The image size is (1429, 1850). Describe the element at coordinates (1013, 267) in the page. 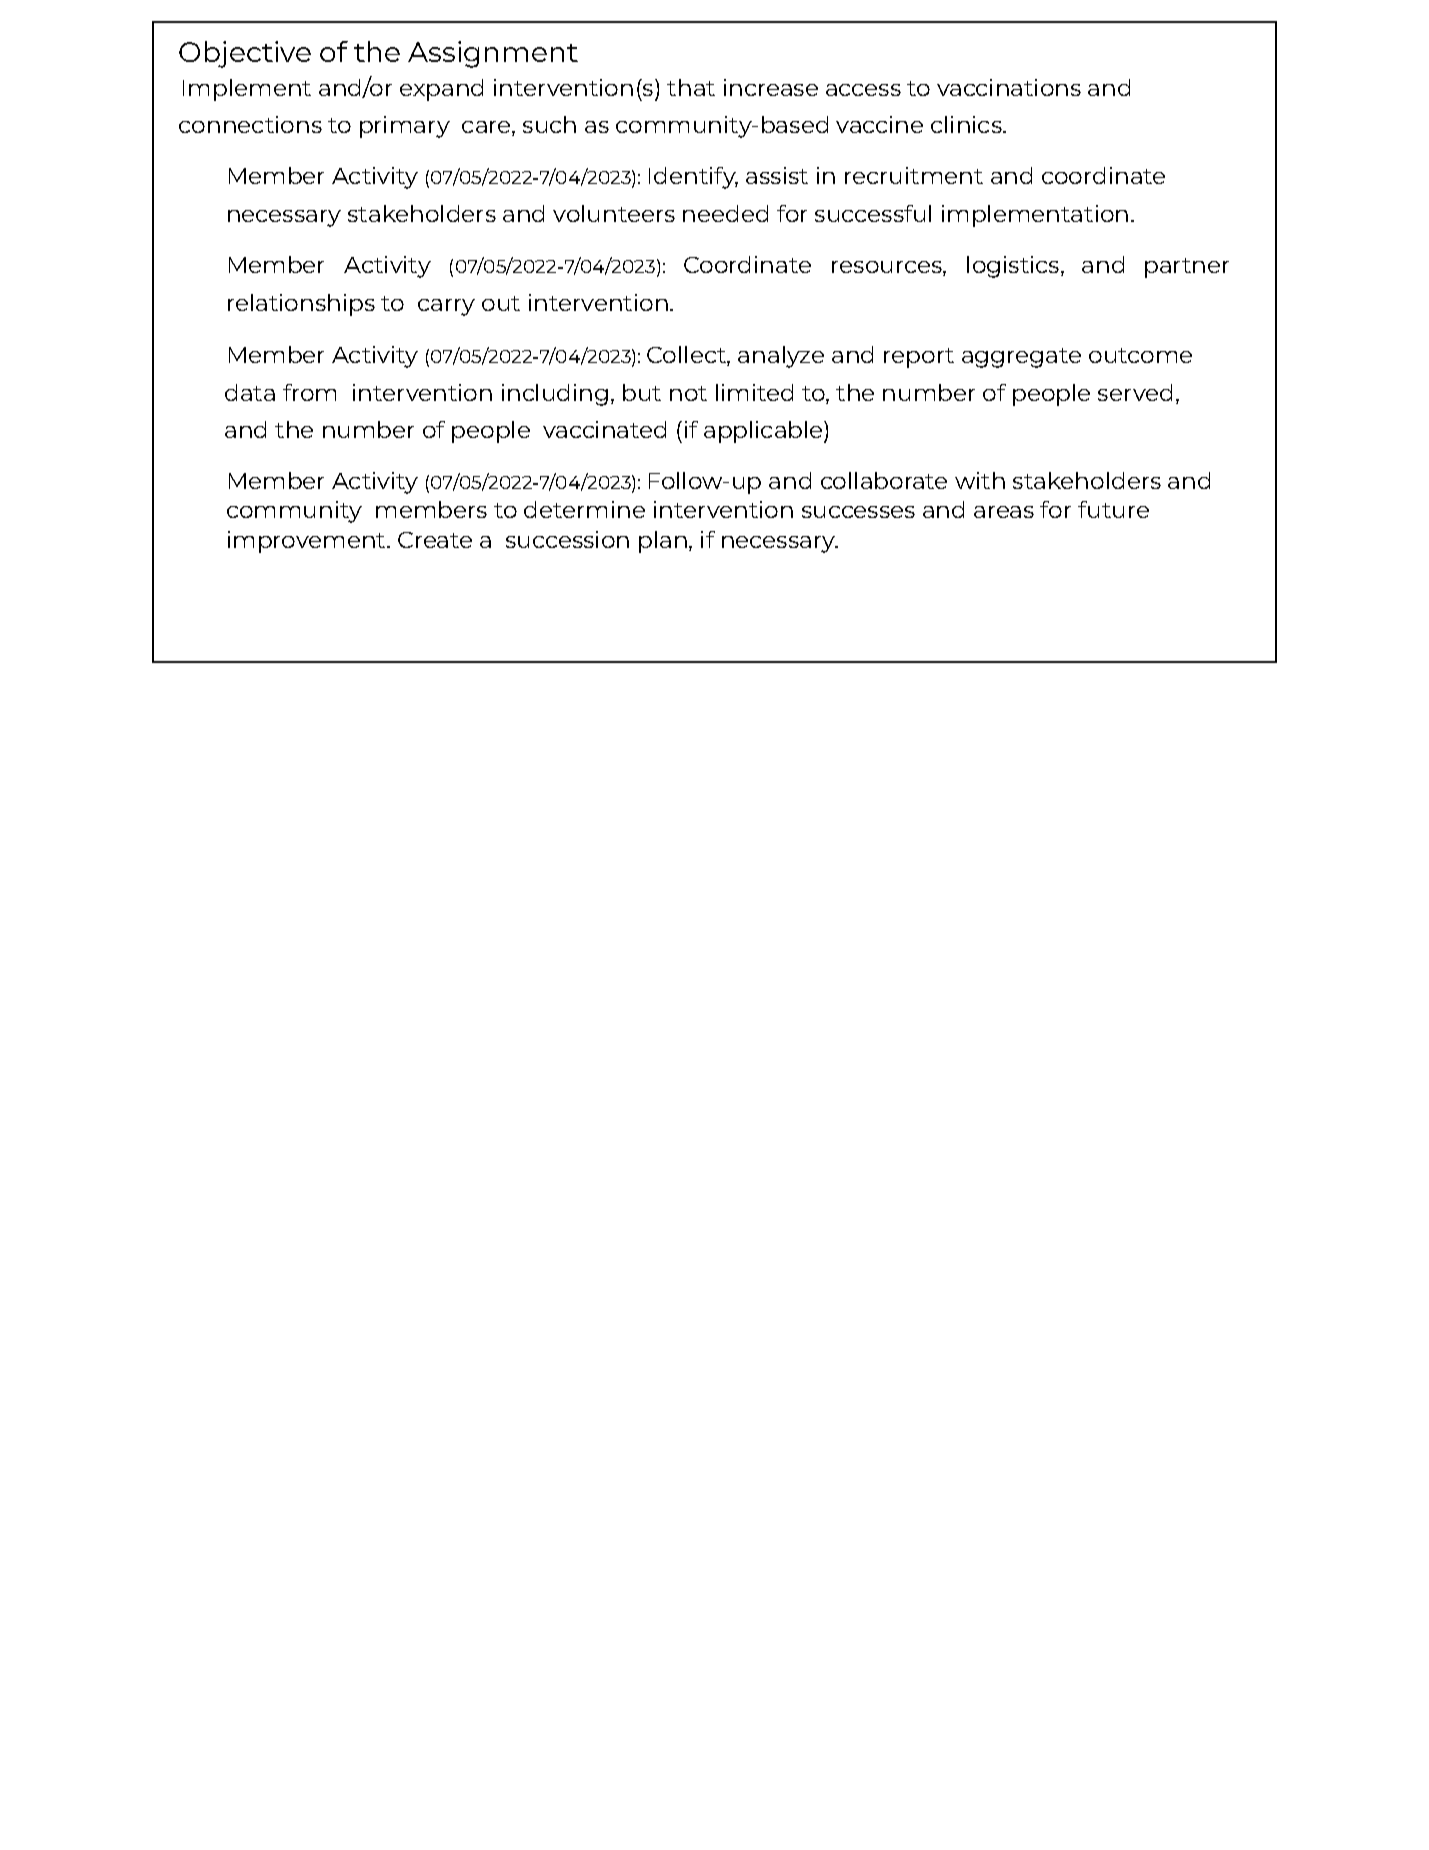

I see `logistics` at that location.
